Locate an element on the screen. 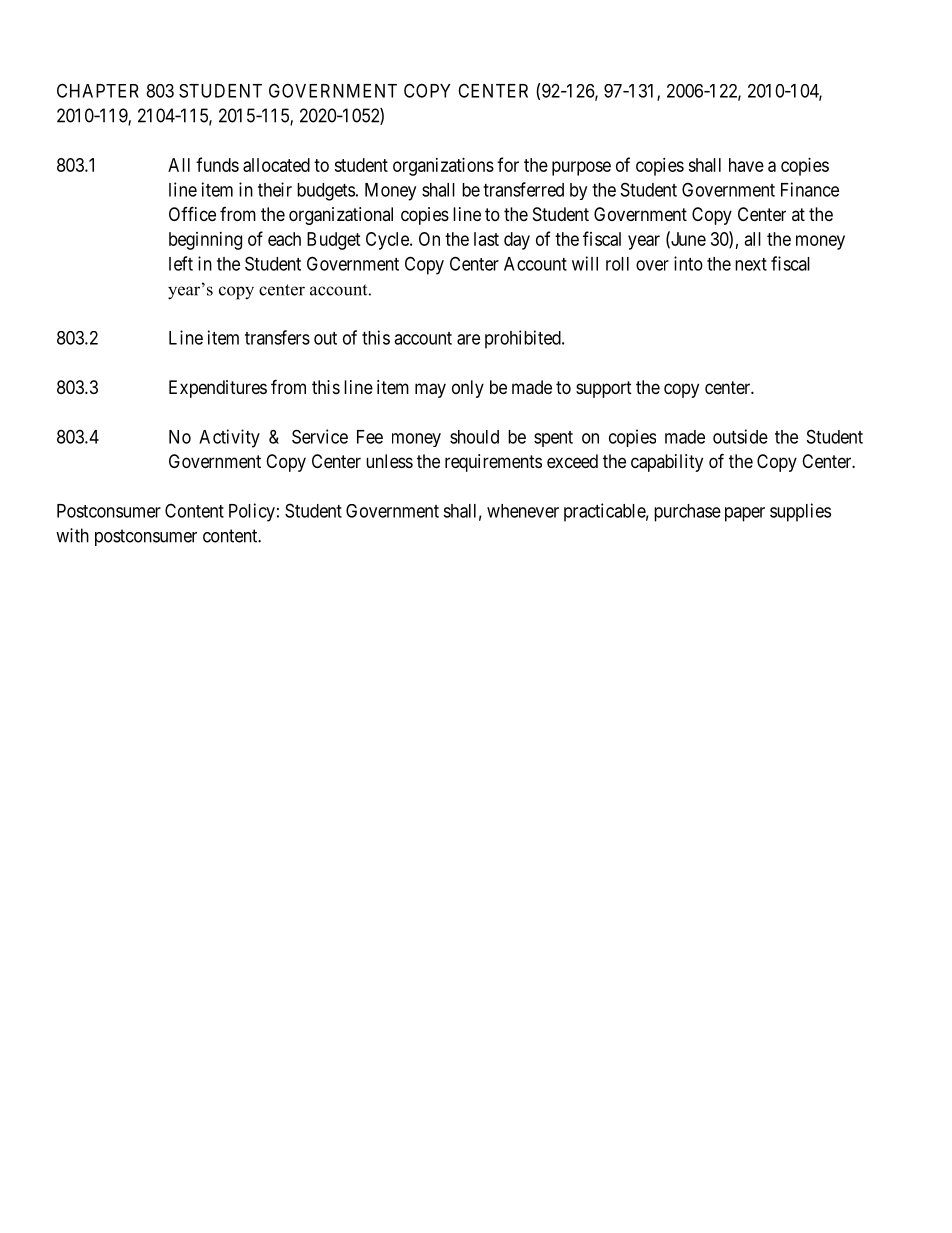 This screenshot has height=1233, width=952. organizations is located at coordinates (443, 167).
